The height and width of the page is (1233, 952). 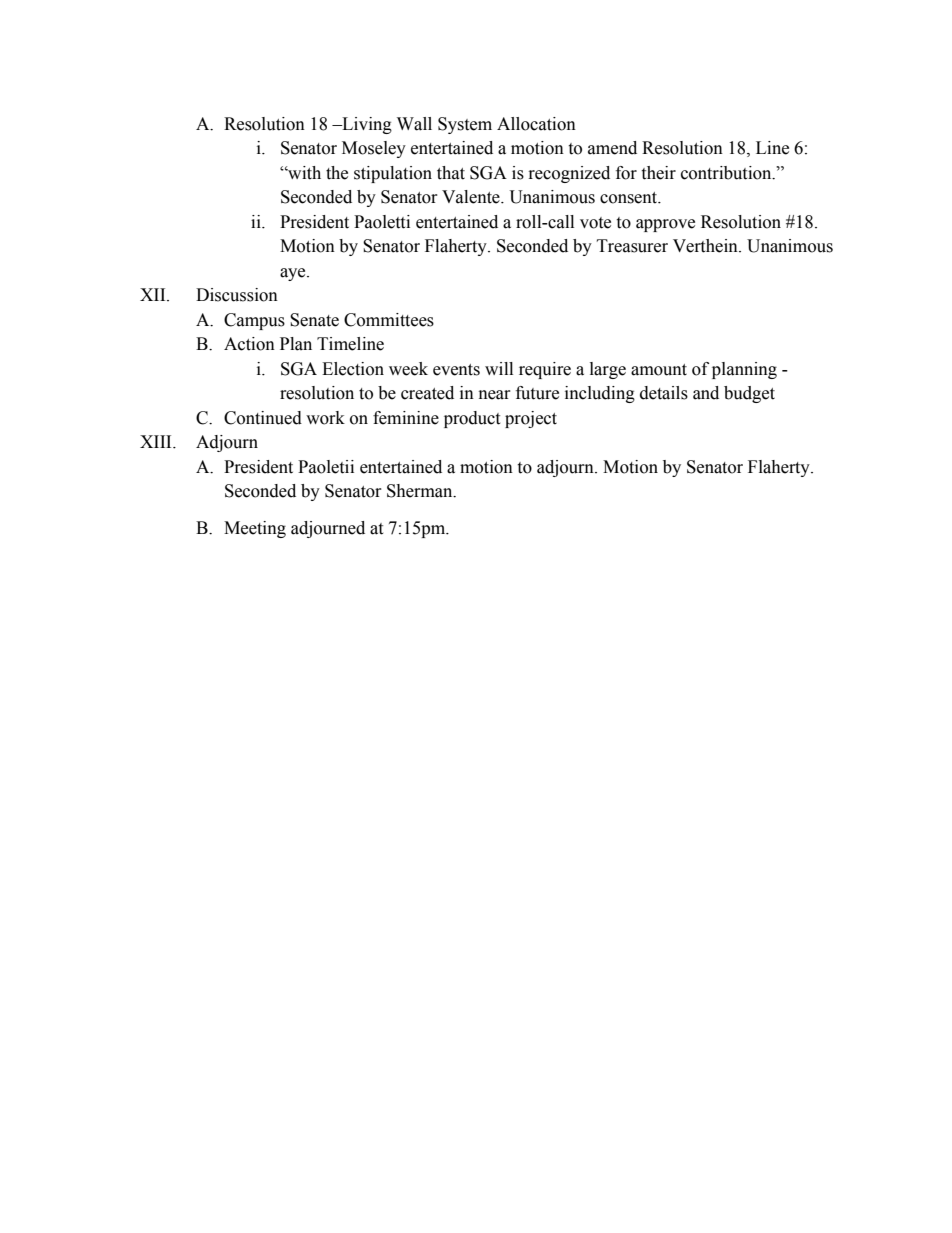 What do you see at coordinates (366, 125) in the page?
I see `Living` at bounding box center [366, 125].
